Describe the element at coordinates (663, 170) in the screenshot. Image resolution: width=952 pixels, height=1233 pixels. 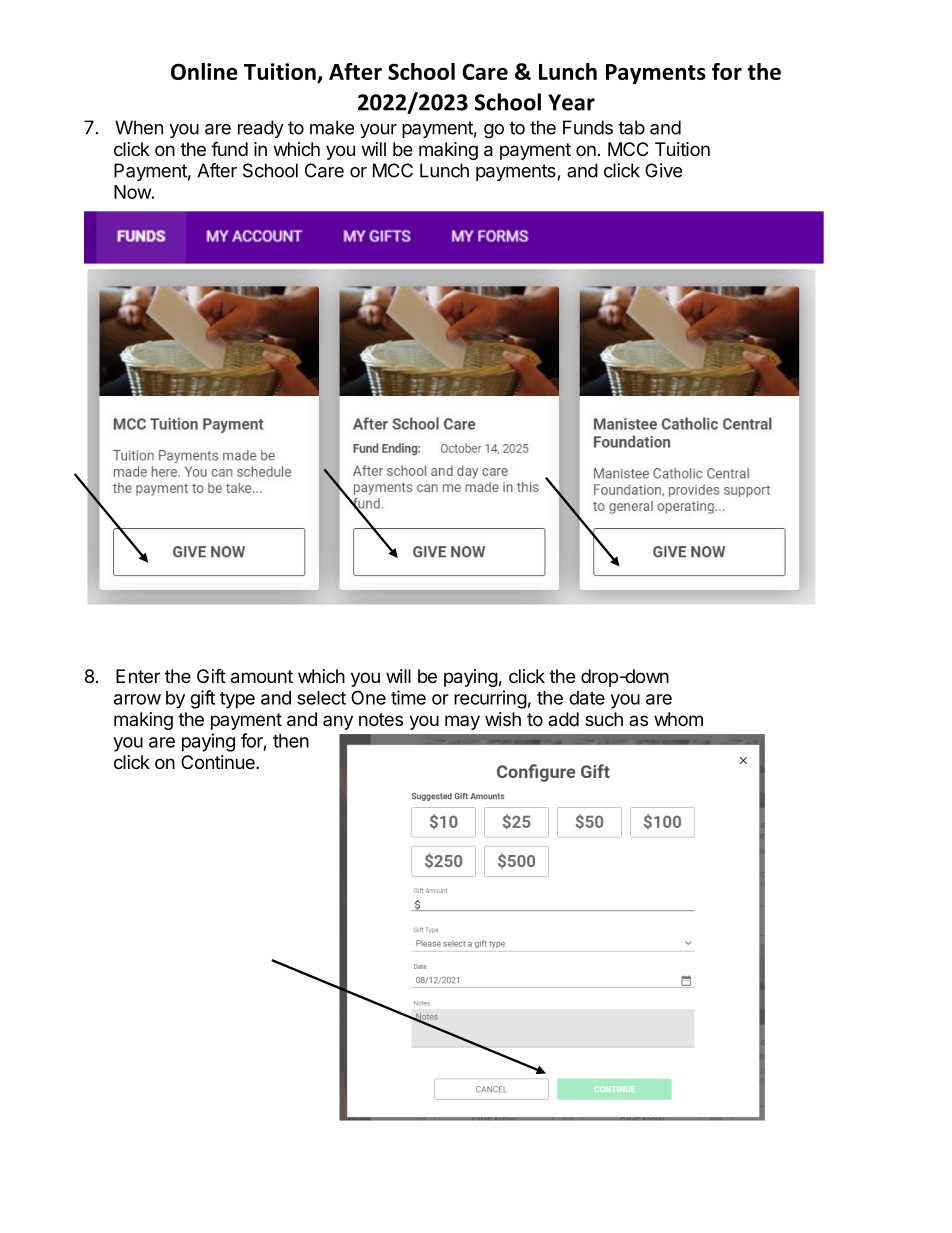
I see `Give` at that location.
